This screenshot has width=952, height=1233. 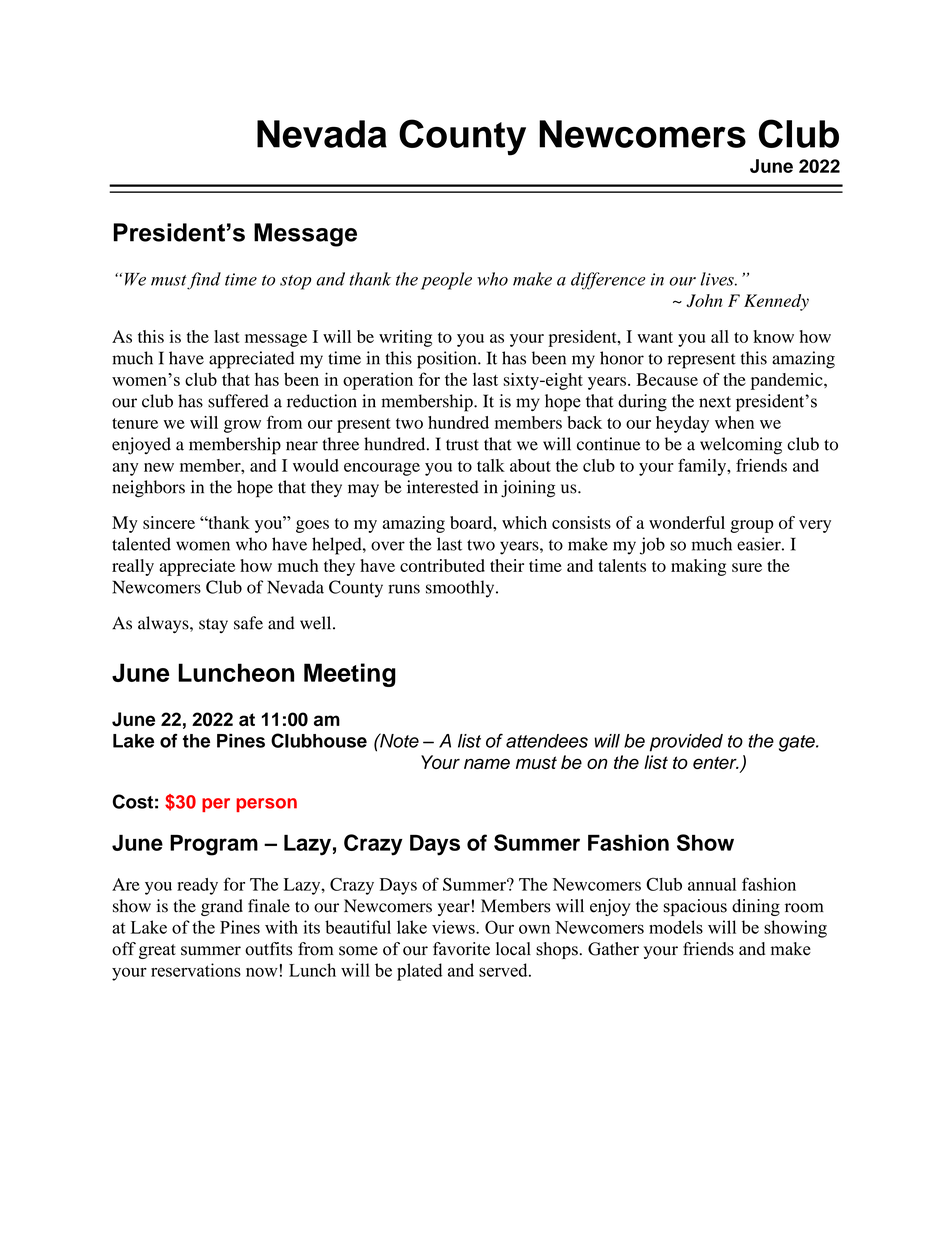 What do you see at coordinates (446, 281) in the screenshot?
I see `people` at bounding box center [446, 281].
